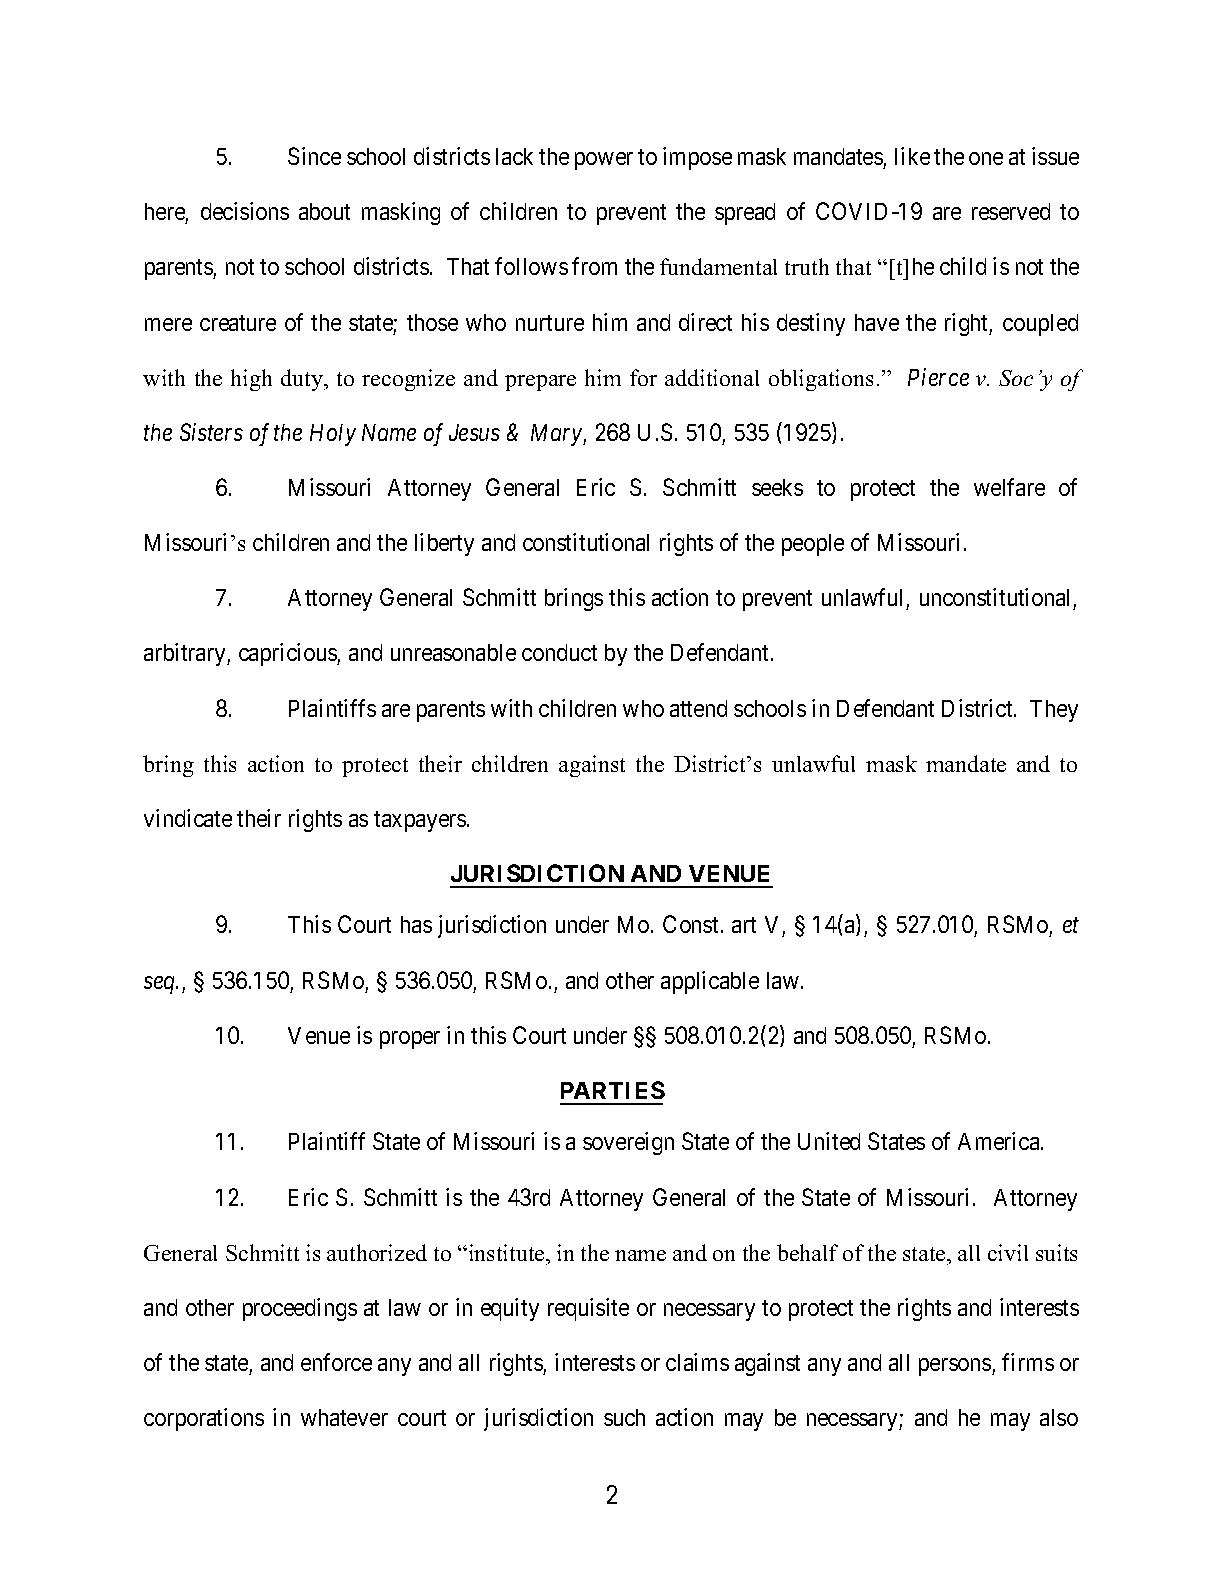  Describe the element at coordinates (245, 211) in the screenshot. I see `decisions` at that location.
